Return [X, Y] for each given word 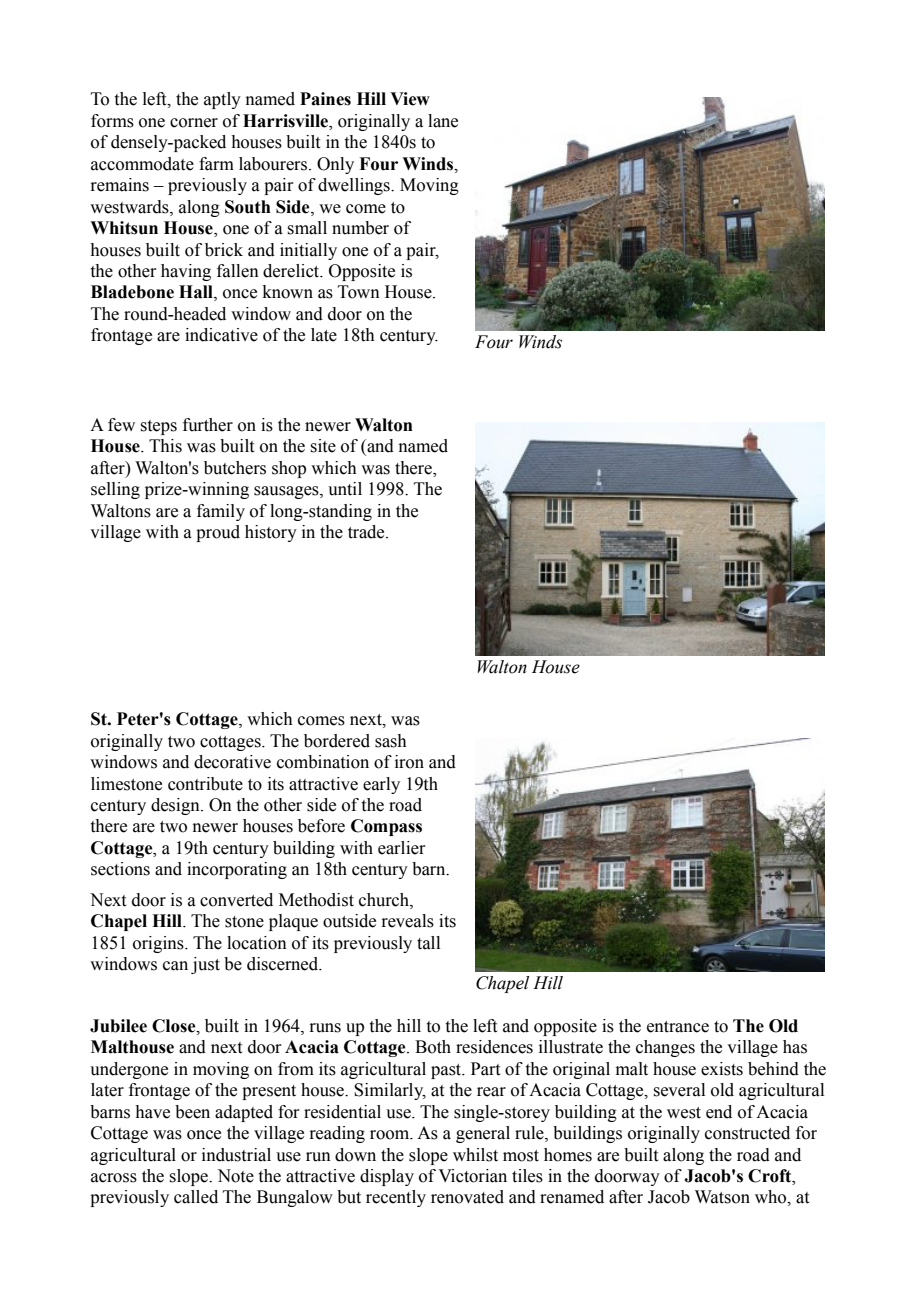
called [196, 1197]
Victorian [472, 1176]
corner [194, 123]
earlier [402, 848]
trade [367, 532]
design [176, 806]
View [410, 99]
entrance [678, 1027]
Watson [722, 1197]
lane [443, 121]
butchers [235, 468]
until [345, 489]
